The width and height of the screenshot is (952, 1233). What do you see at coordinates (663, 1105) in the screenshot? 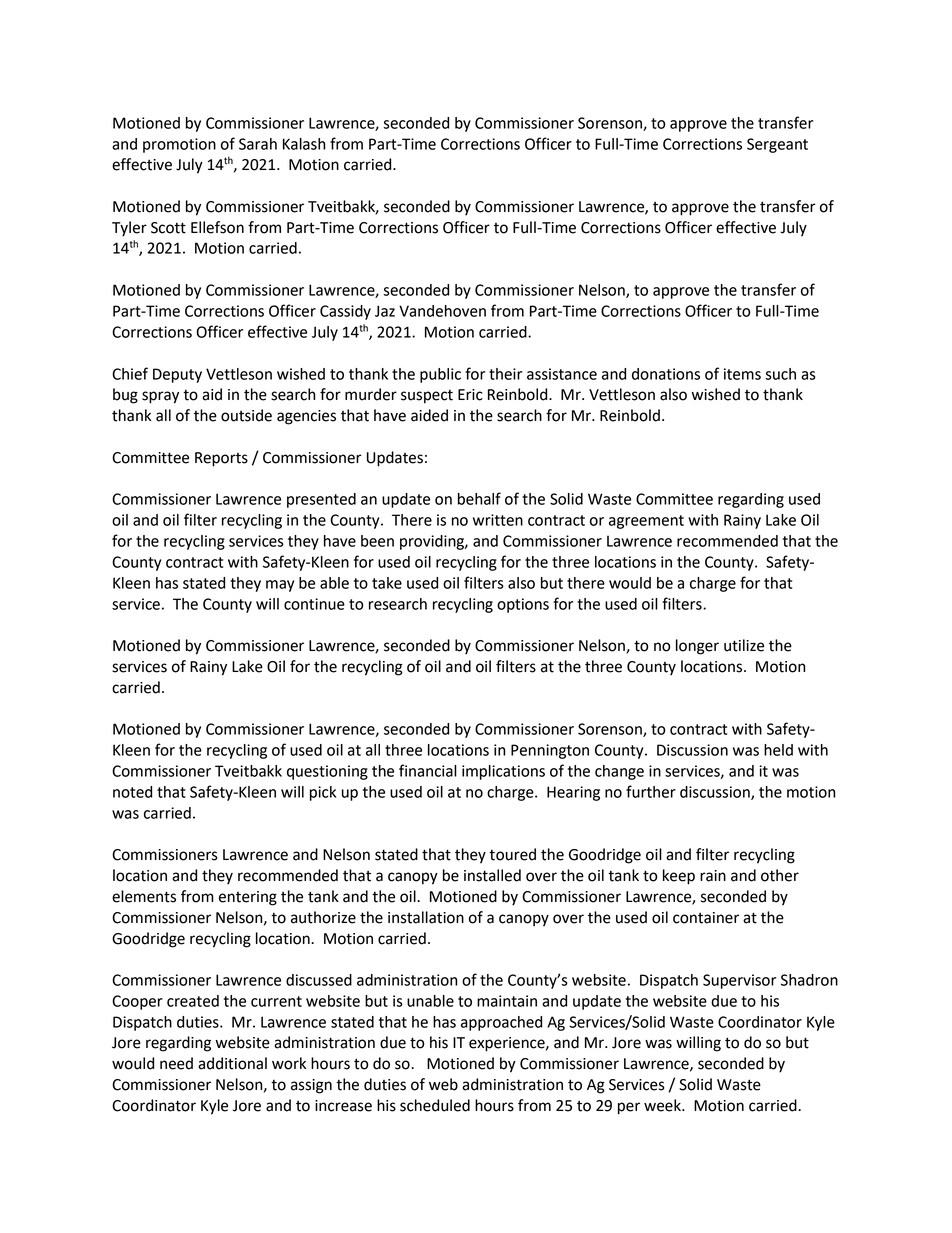
I see `week` at bounding box center [663, 1105].
